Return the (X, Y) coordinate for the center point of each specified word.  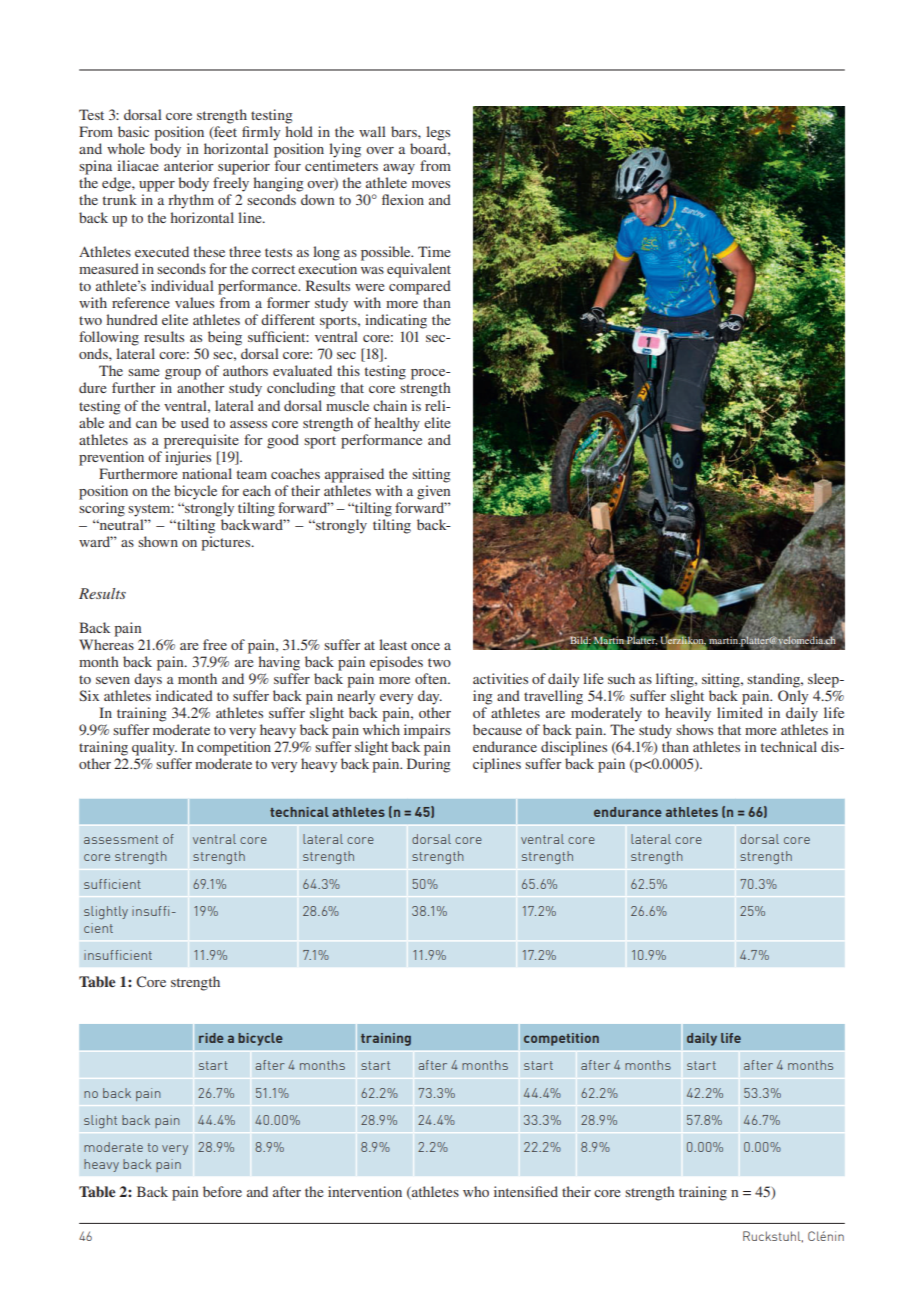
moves (431, 184)
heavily (688, 714)
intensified (526, 1191)
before (222, 1191)
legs (438, 133)
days (148, 680)
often (432, 678)
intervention (365, 1191)
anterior (189, 165)
